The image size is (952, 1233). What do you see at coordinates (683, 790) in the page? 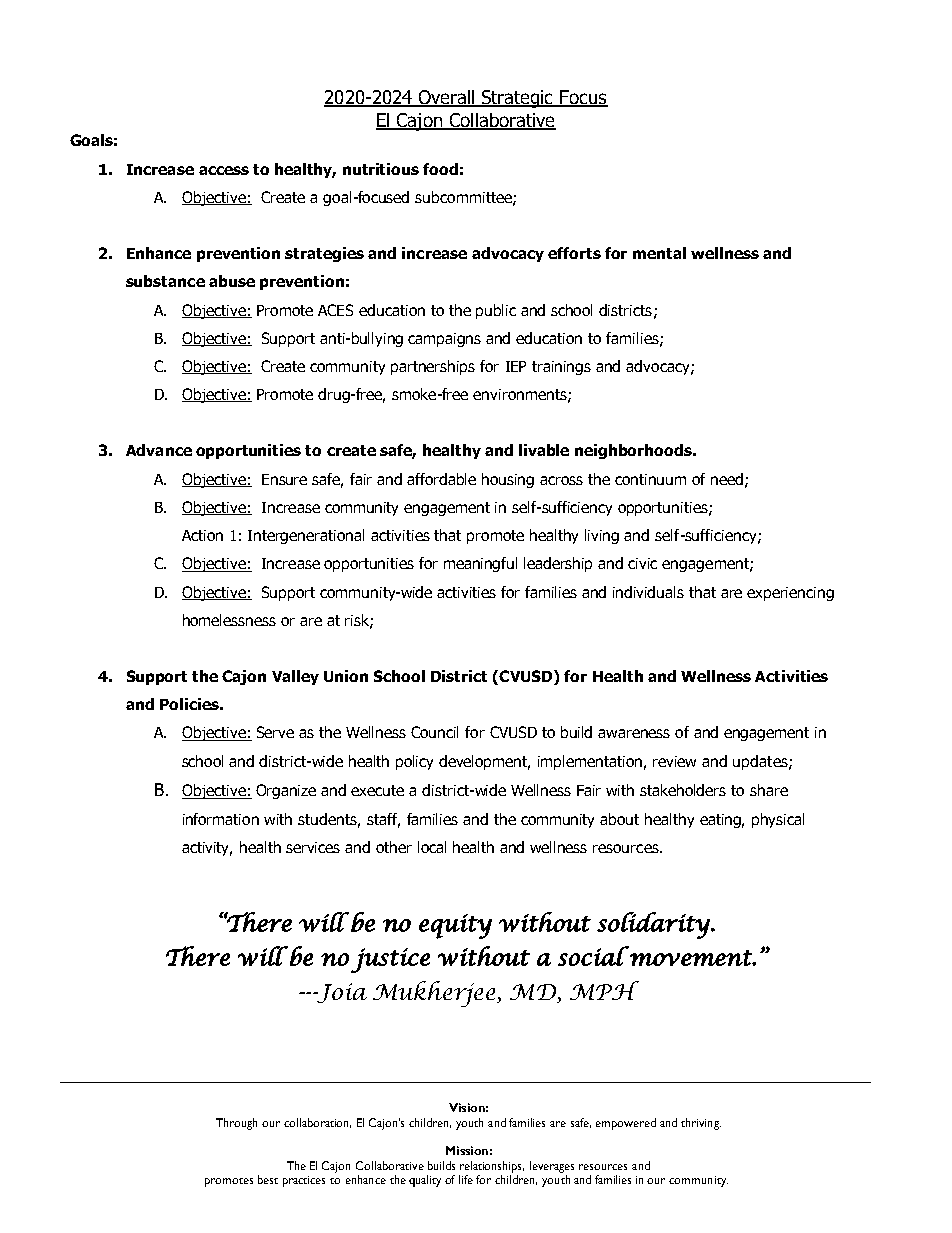
I see `stakeholders` at bounding box center [683, 790].
